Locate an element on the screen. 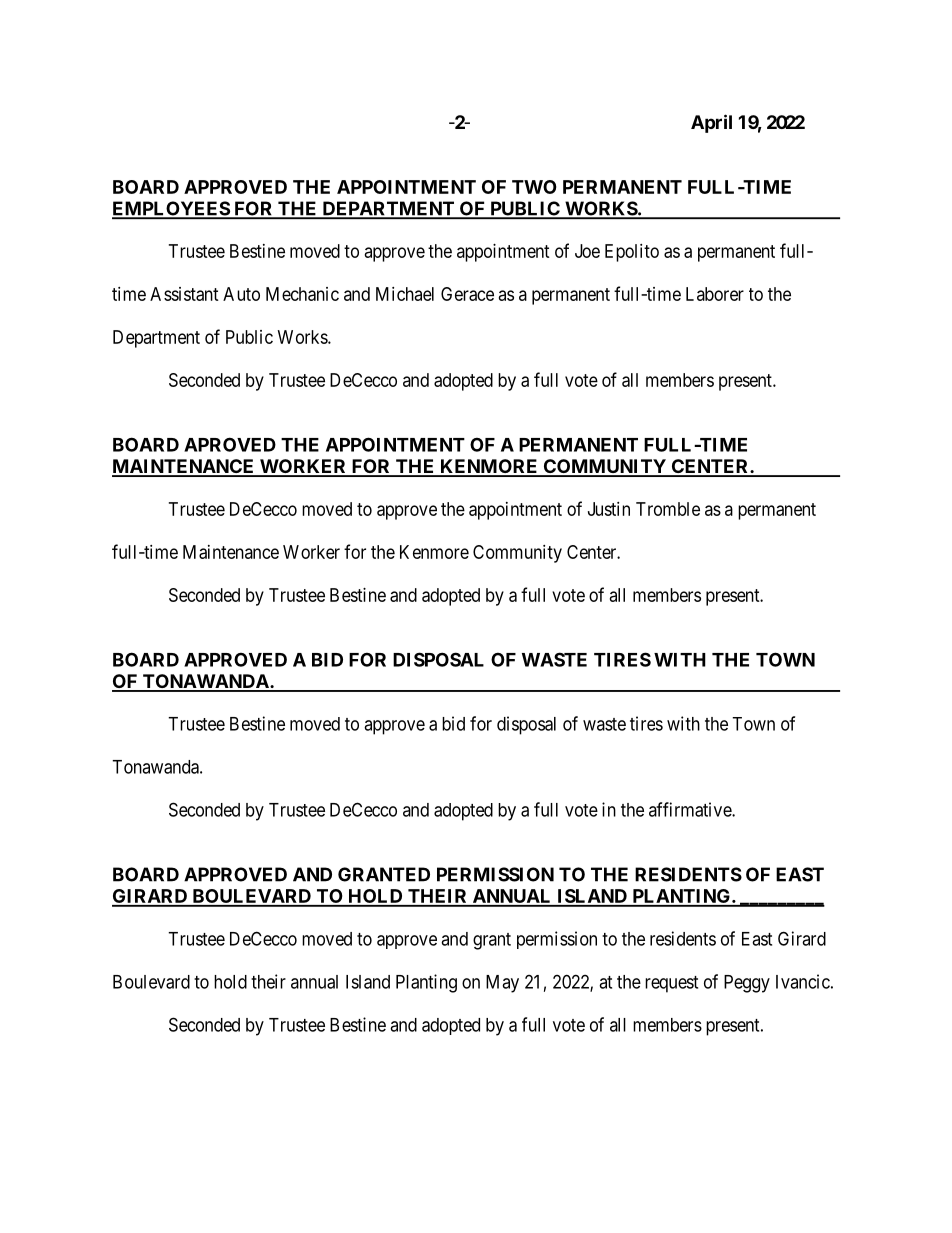 This screenshot has width=952, height=1233. affirmative is located at coordinates (691, 809).
